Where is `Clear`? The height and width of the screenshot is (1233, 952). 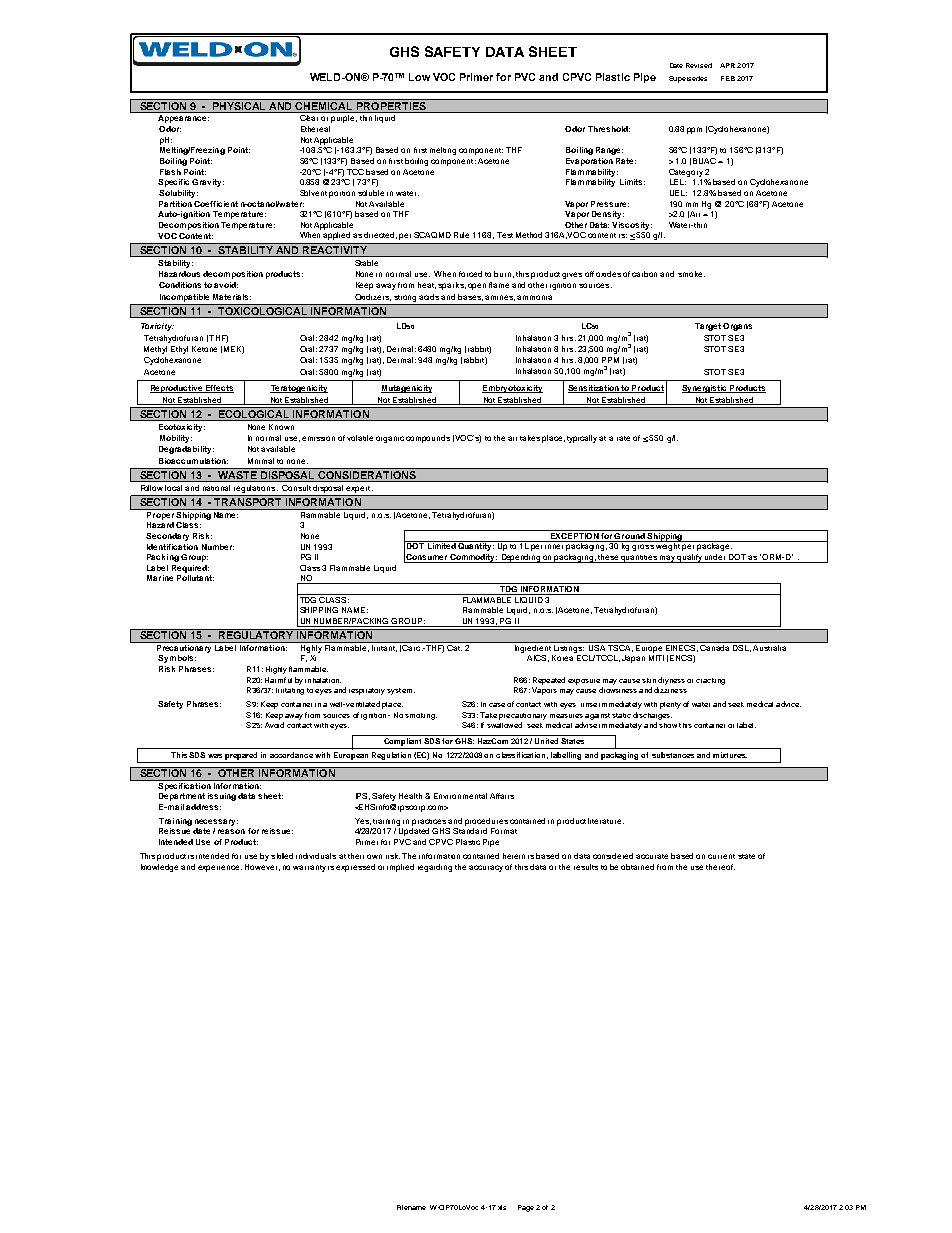
Clear is located at coordinates (309, 118).
